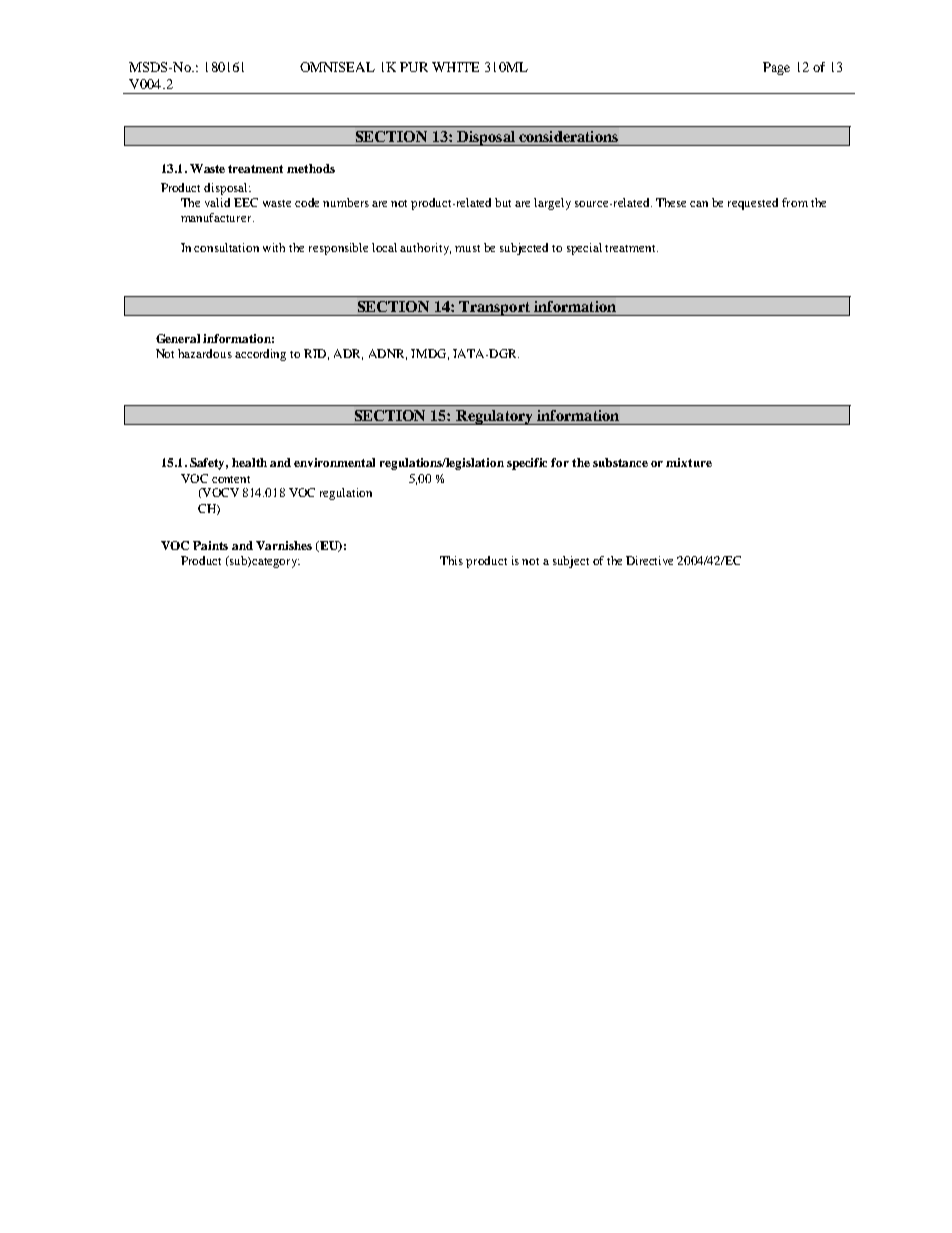 The height and width of the page is (1233, 952). Describe the element at coordinates (649, 560) in the page. I see `Directive` at that location.
